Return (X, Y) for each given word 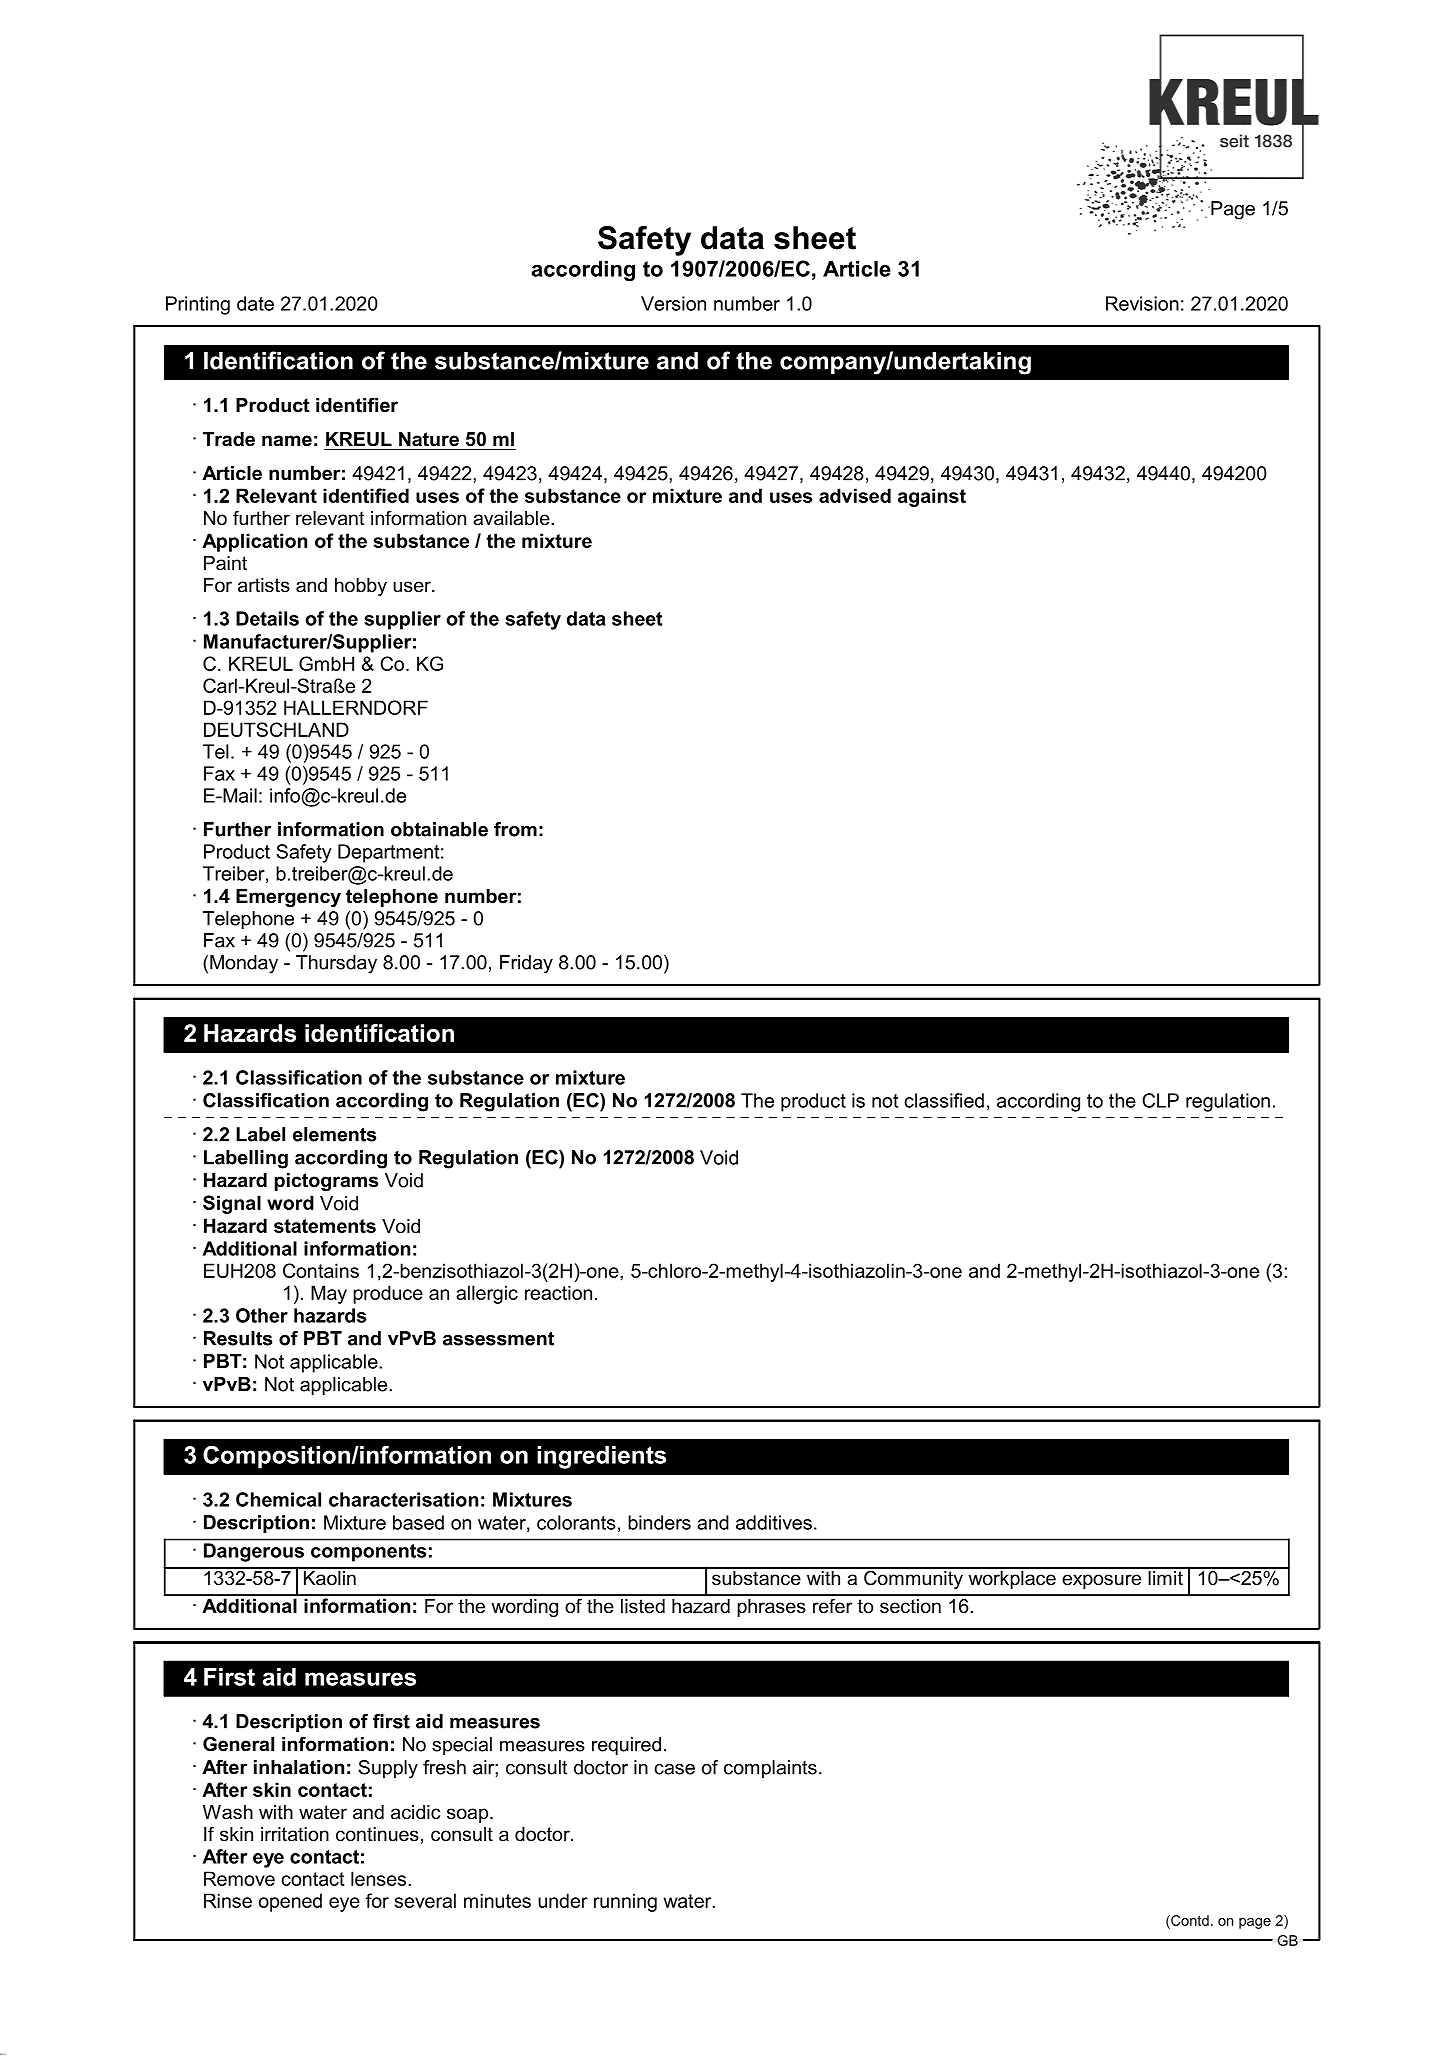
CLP (1160, 1100)
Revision (1142, 303)
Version (673, 303)
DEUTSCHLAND (276, 729)
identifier (357, 405)
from (515, 829)
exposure (1101, 1581)
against (932, 497)
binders (659, 1522)
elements (334, 1134)
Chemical (278, 1499)
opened (290, 1902)
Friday (526, 964)
